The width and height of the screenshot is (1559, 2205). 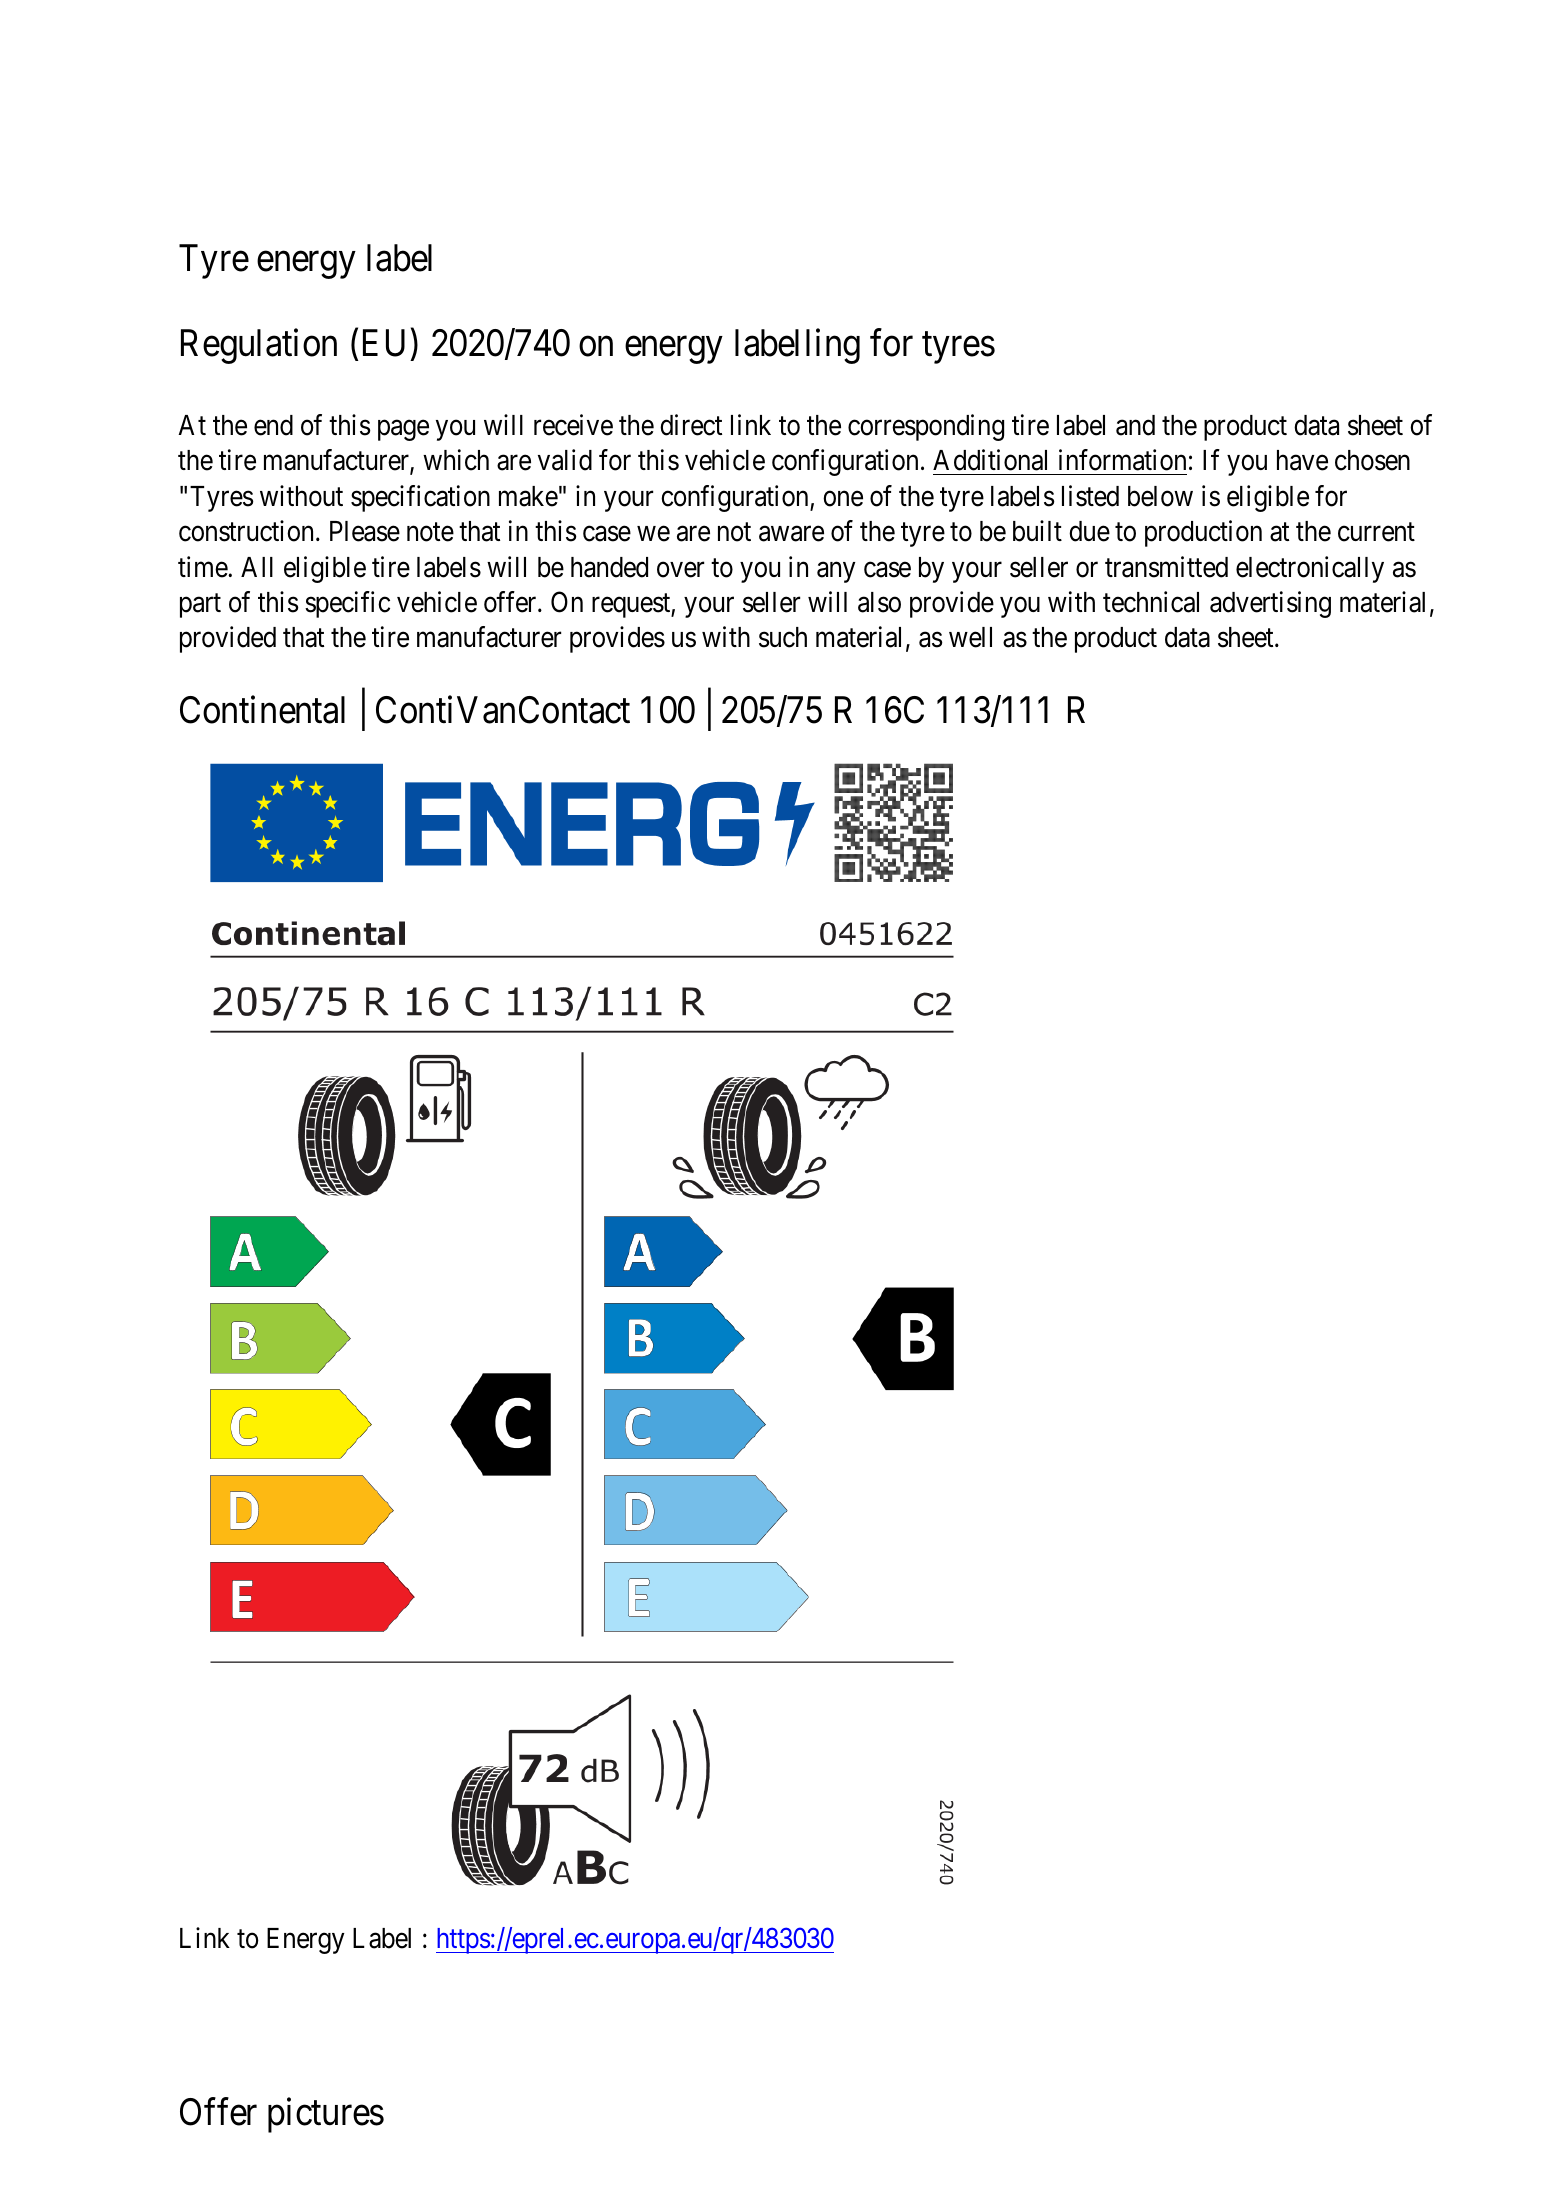 What do you see at coordinates (326, 2115) in the screenshot?
I see `pictures` at bounding box center [326, 2115].
